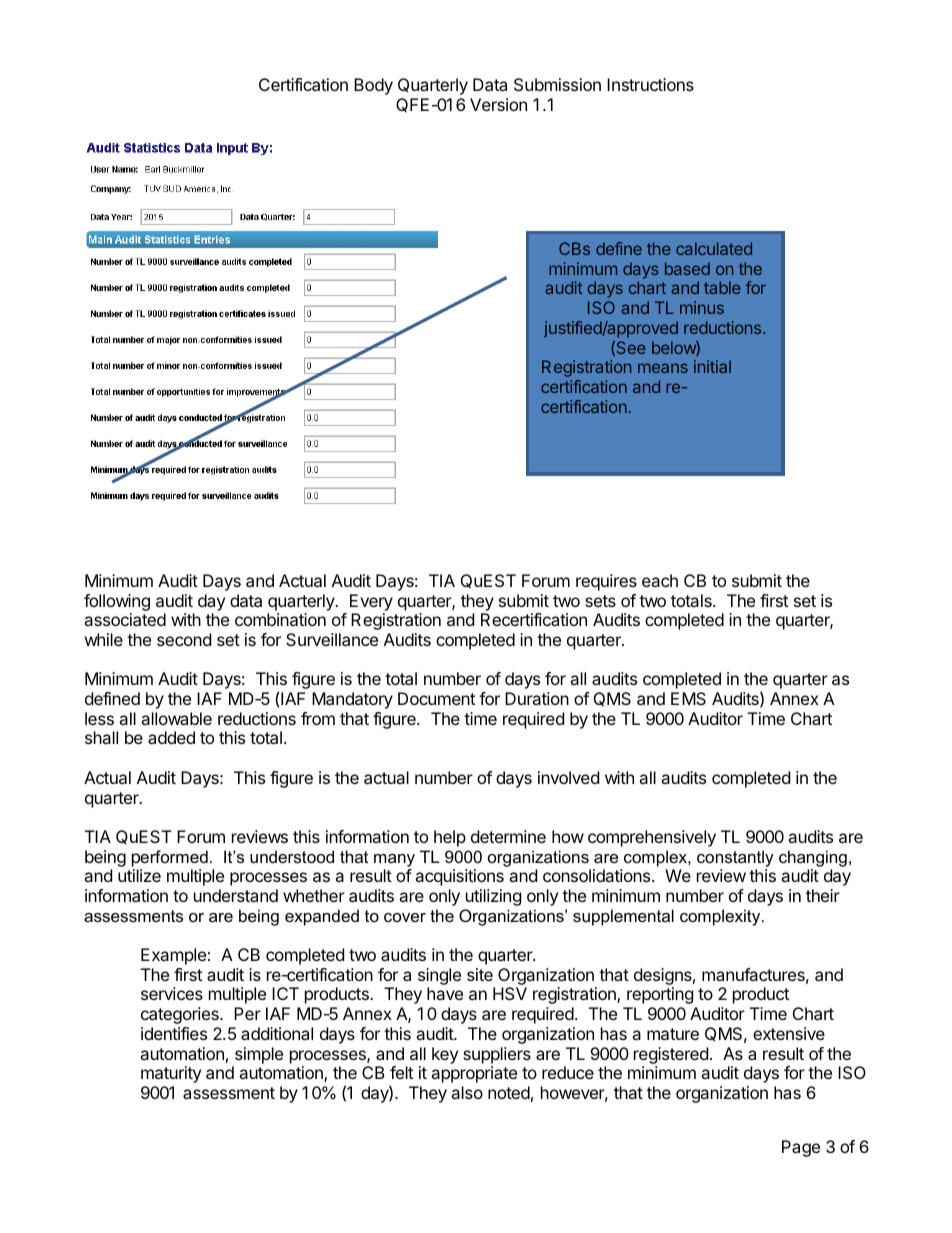  Describe the element at coordinates (498, 104) in the page. I see `Version` at that location.
